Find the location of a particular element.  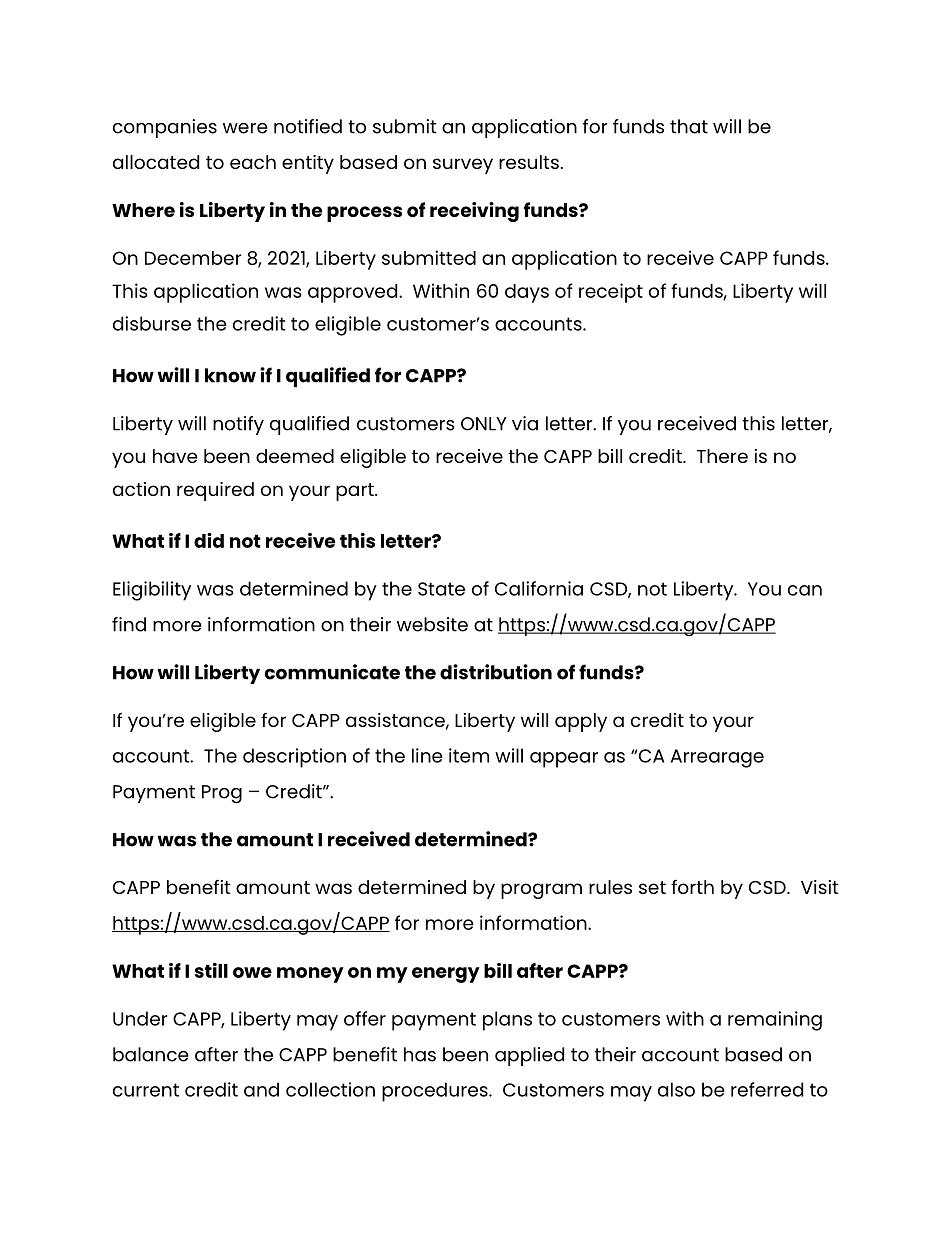

There is located at coordinates (722, 456).
